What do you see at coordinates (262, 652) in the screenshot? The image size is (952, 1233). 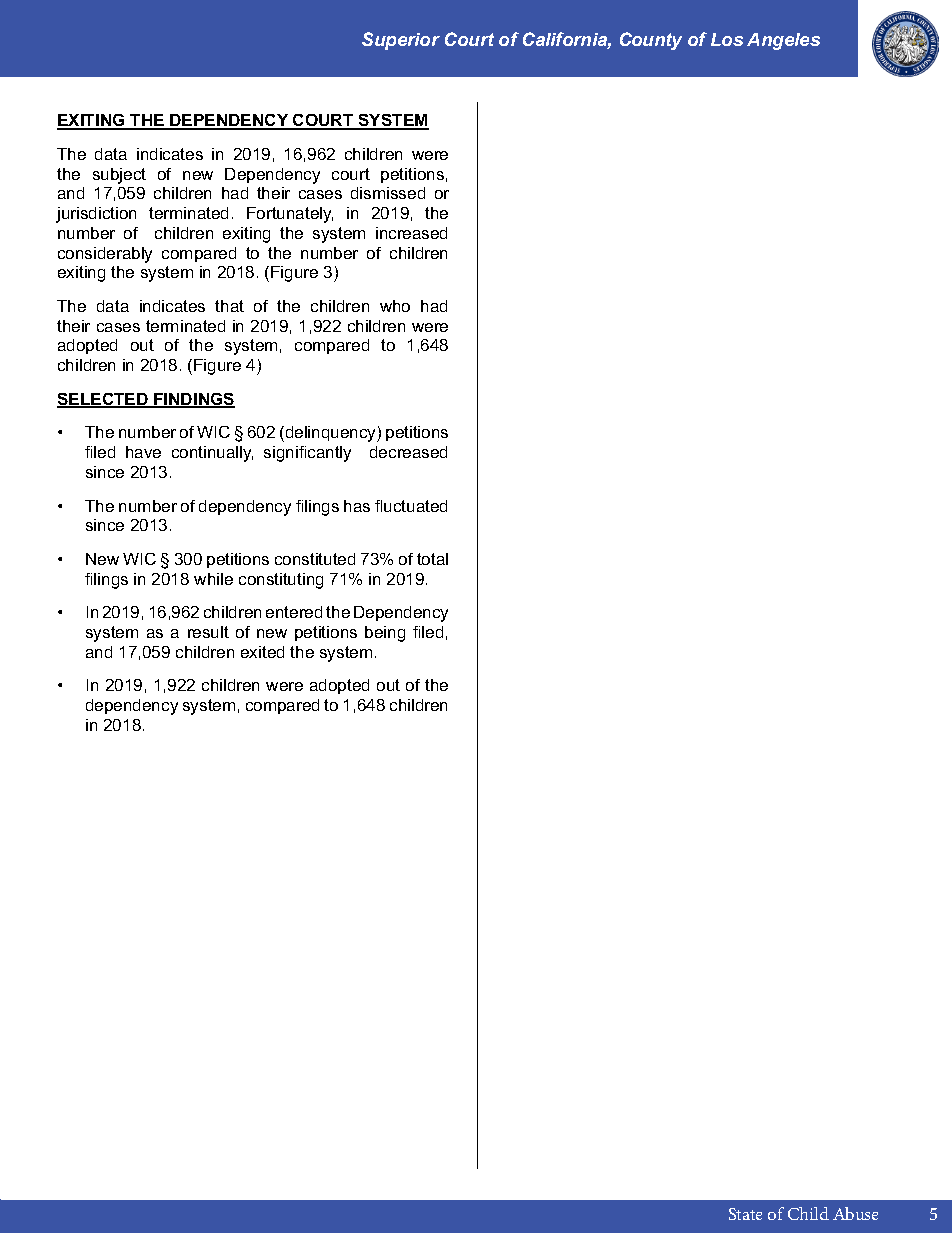 I see `exited` at bounding box center [262, 652].
